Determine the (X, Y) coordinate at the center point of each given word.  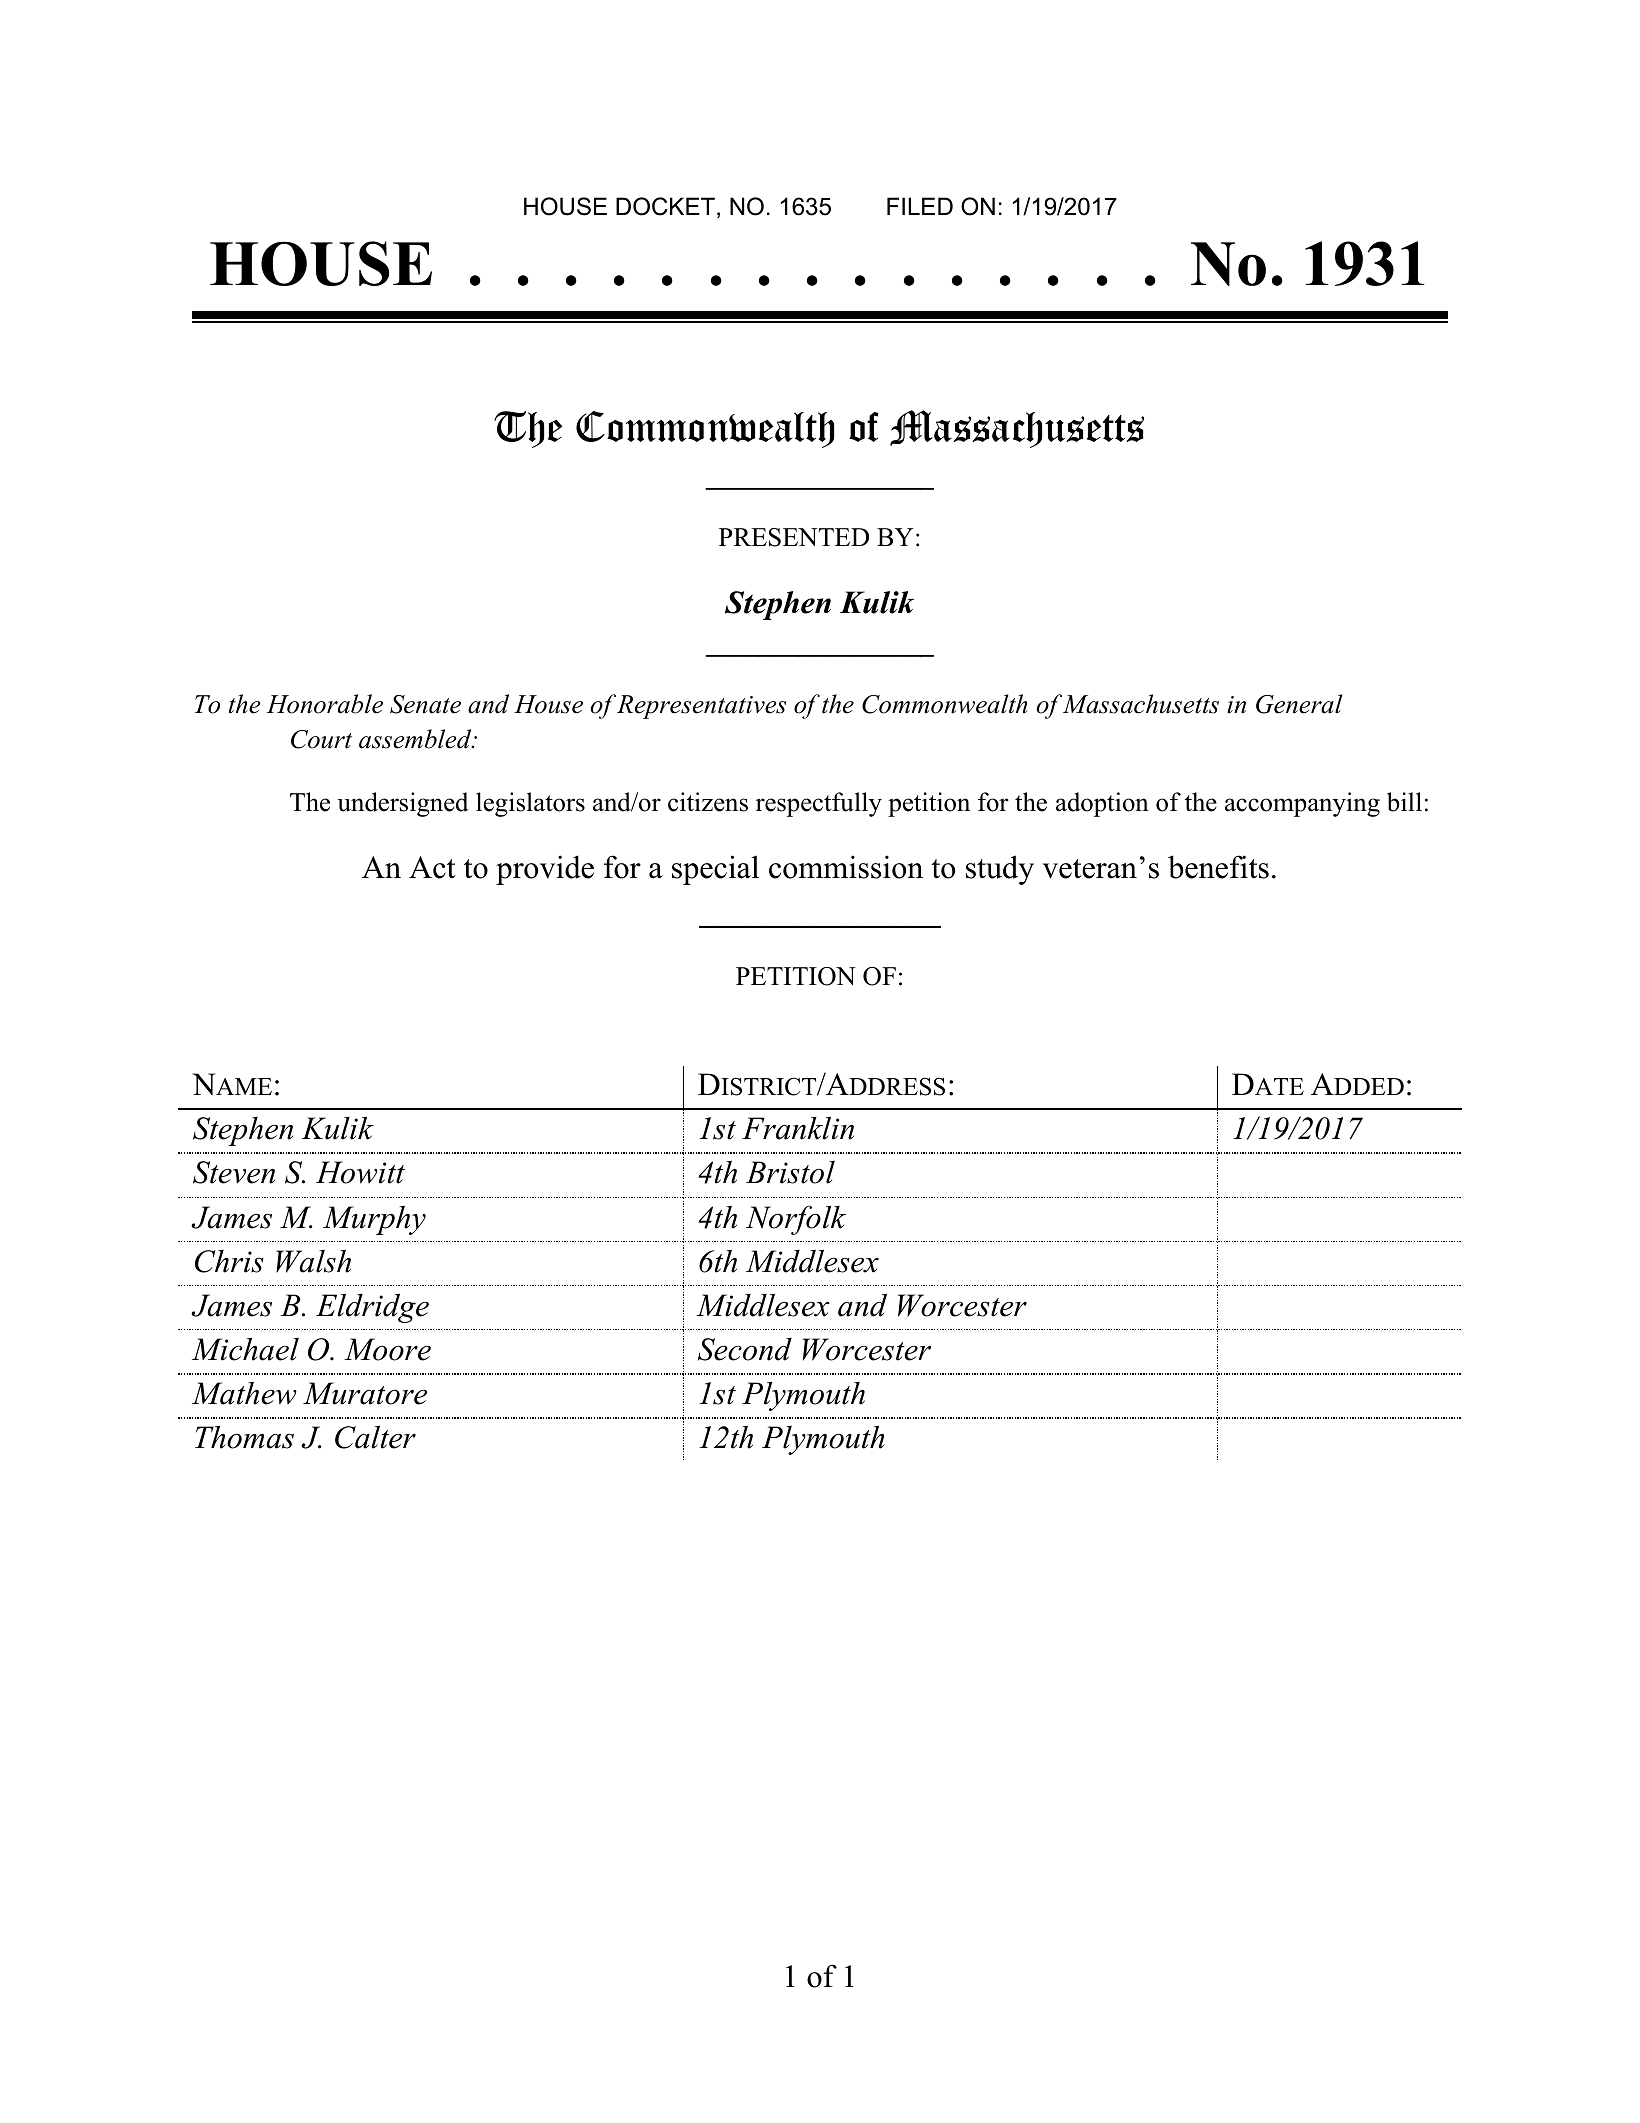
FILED (920, 206)
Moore (387, 1349)
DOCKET (665, 206)
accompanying (1302, 804)
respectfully (819, 804)
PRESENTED (794, 537)
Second (745, 1349)
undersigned (403, 804)
